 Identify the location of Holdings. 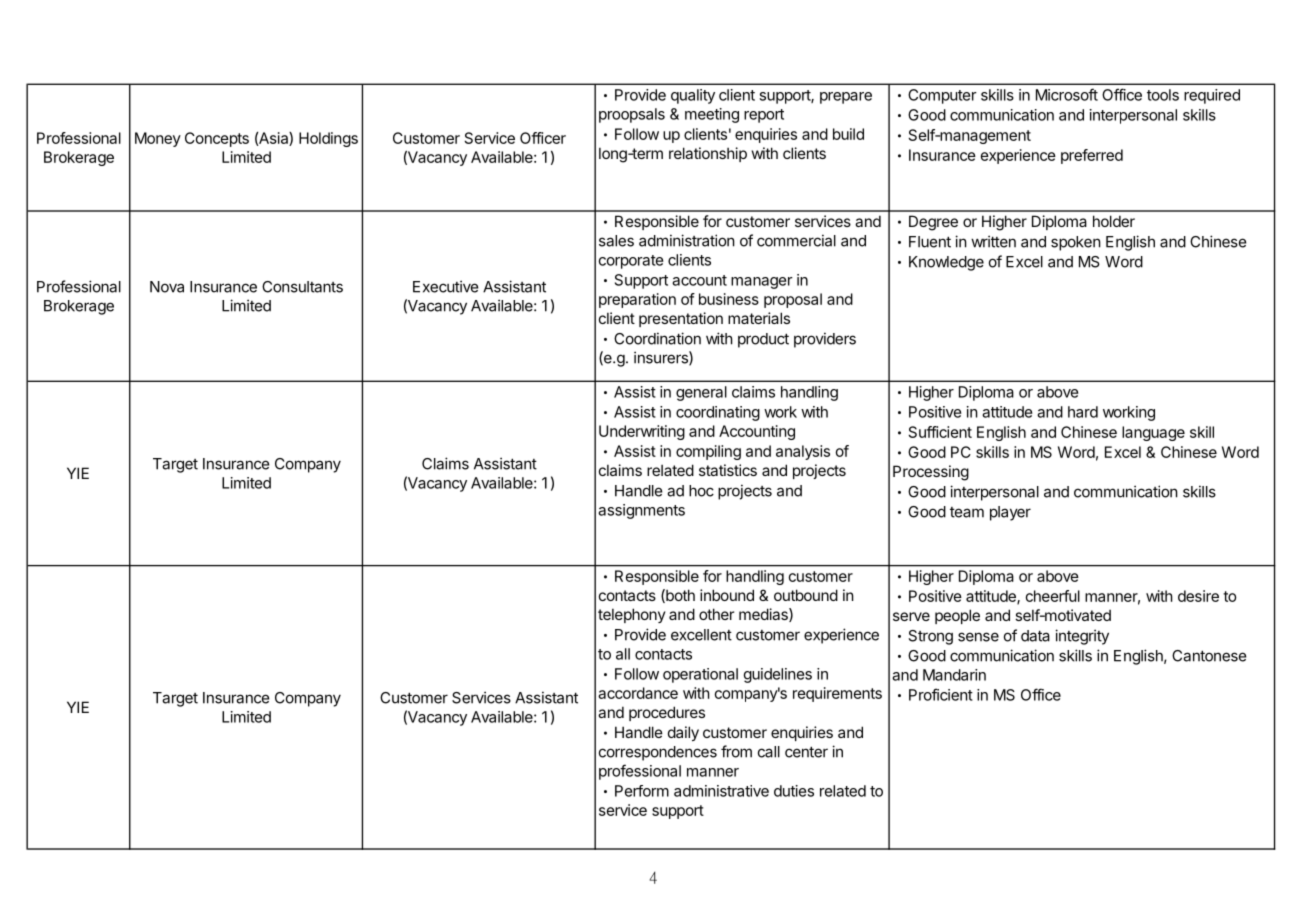
(328, 139).
